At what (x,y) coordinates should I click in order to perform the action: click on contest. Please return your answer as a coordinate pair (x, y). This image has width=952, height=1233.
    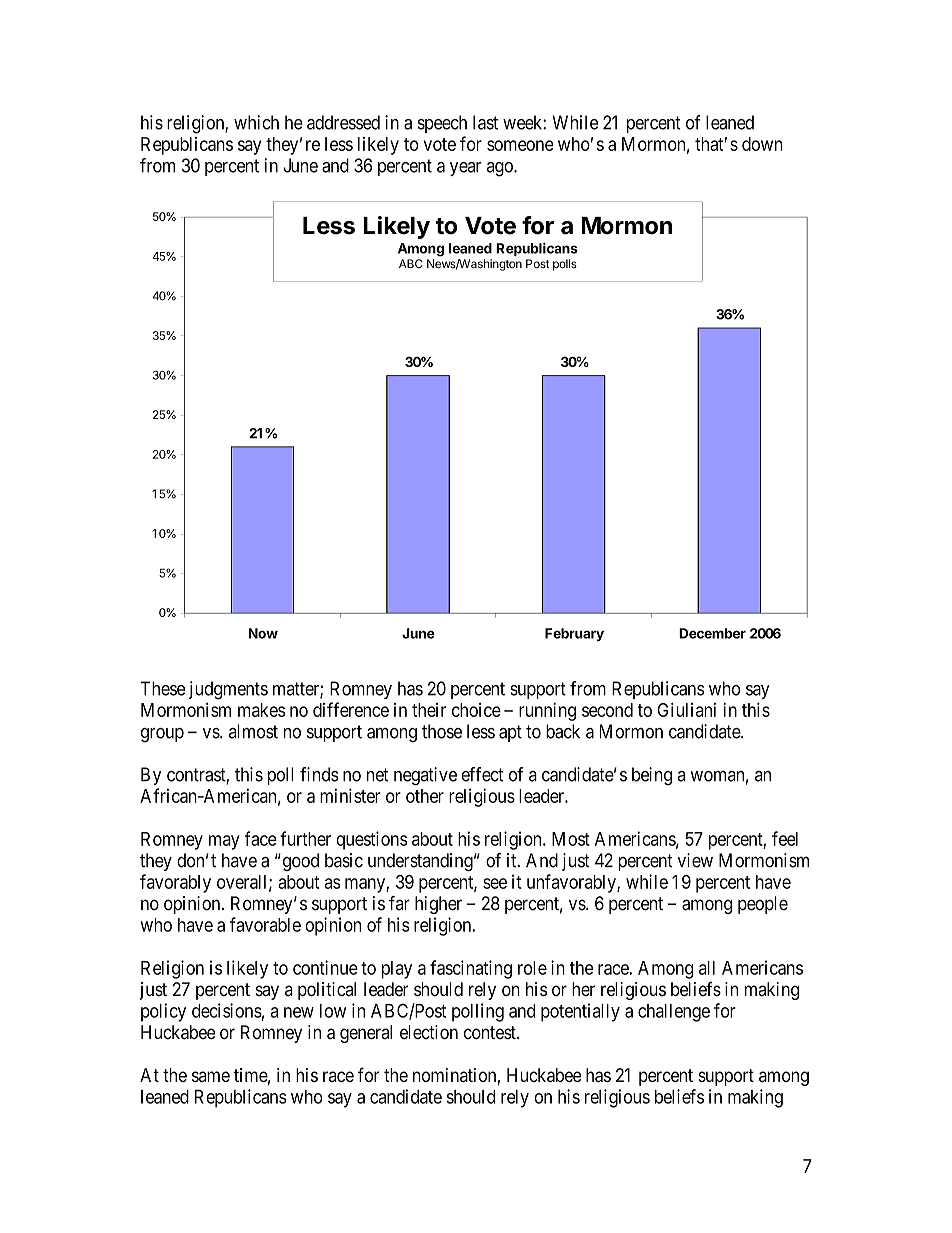
    Looking at the image, I should click on (491, 1033).
